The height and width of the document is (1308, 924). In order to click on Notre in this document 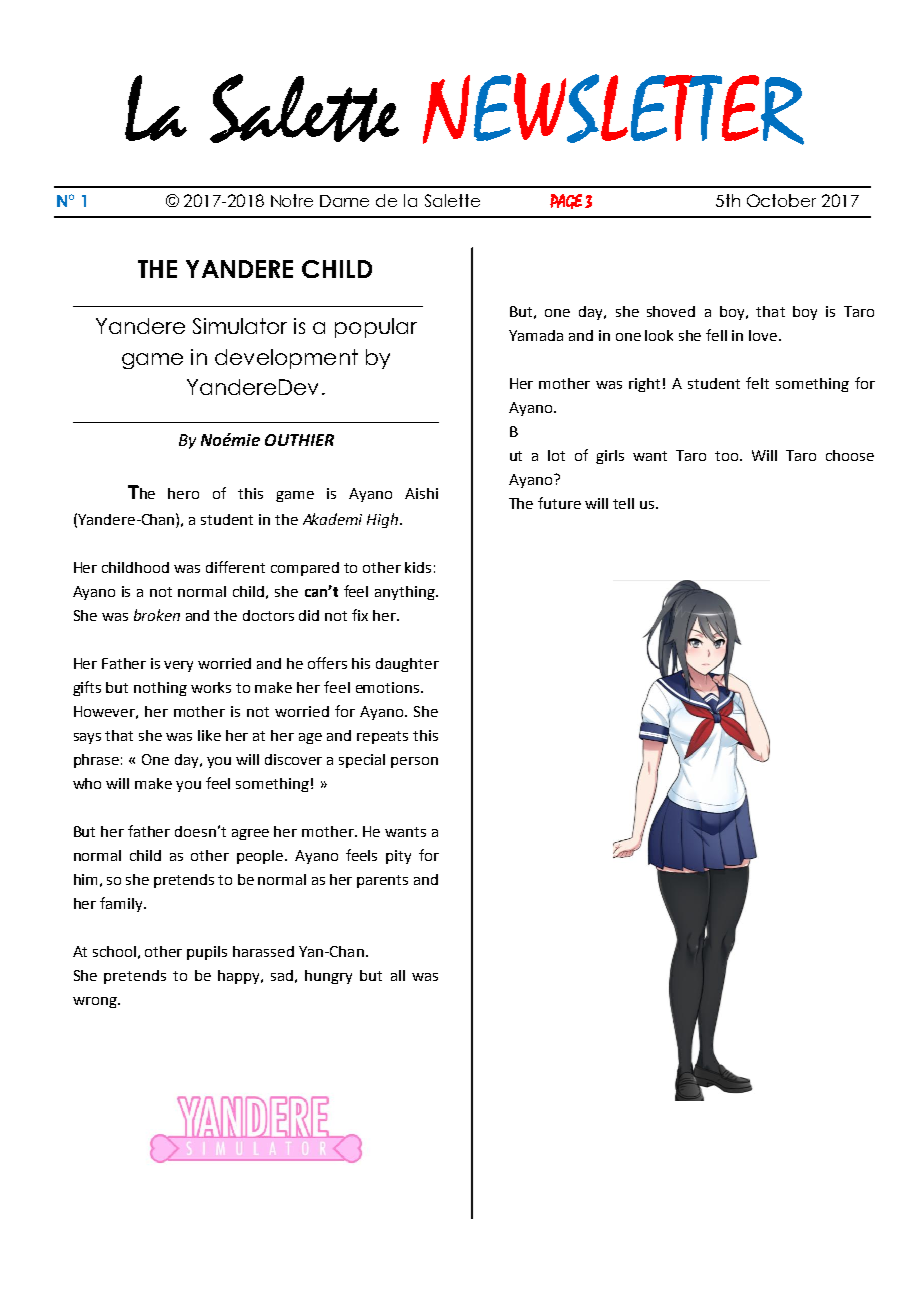, I will do `click(292, 200)`.
